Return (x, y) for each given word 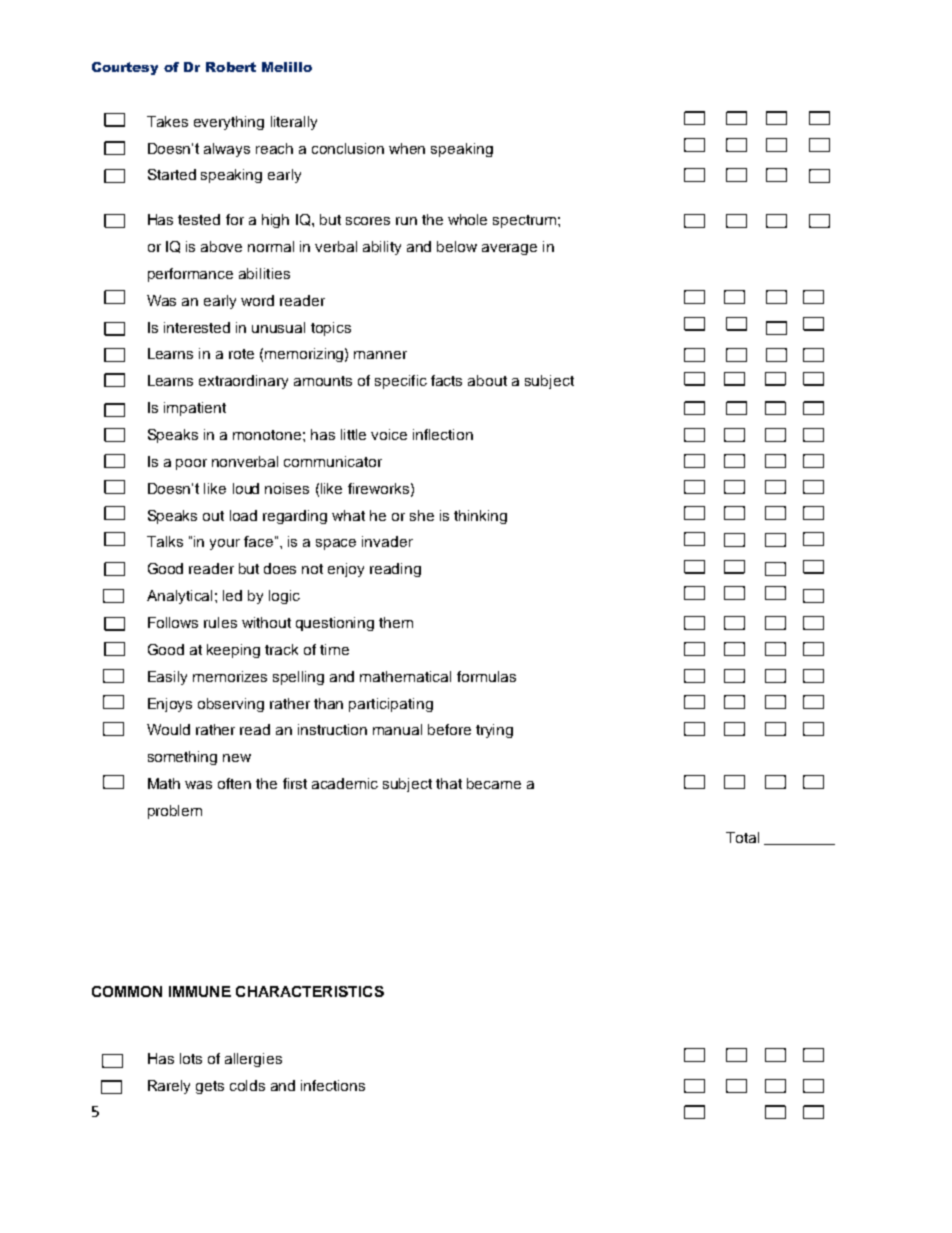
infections (333, 1085)
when (407, 148)
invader (387, 541)
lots (191, 1058)
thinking (480, 517)
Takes (167, 121)
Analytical (179, 597)
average (509, 249)
